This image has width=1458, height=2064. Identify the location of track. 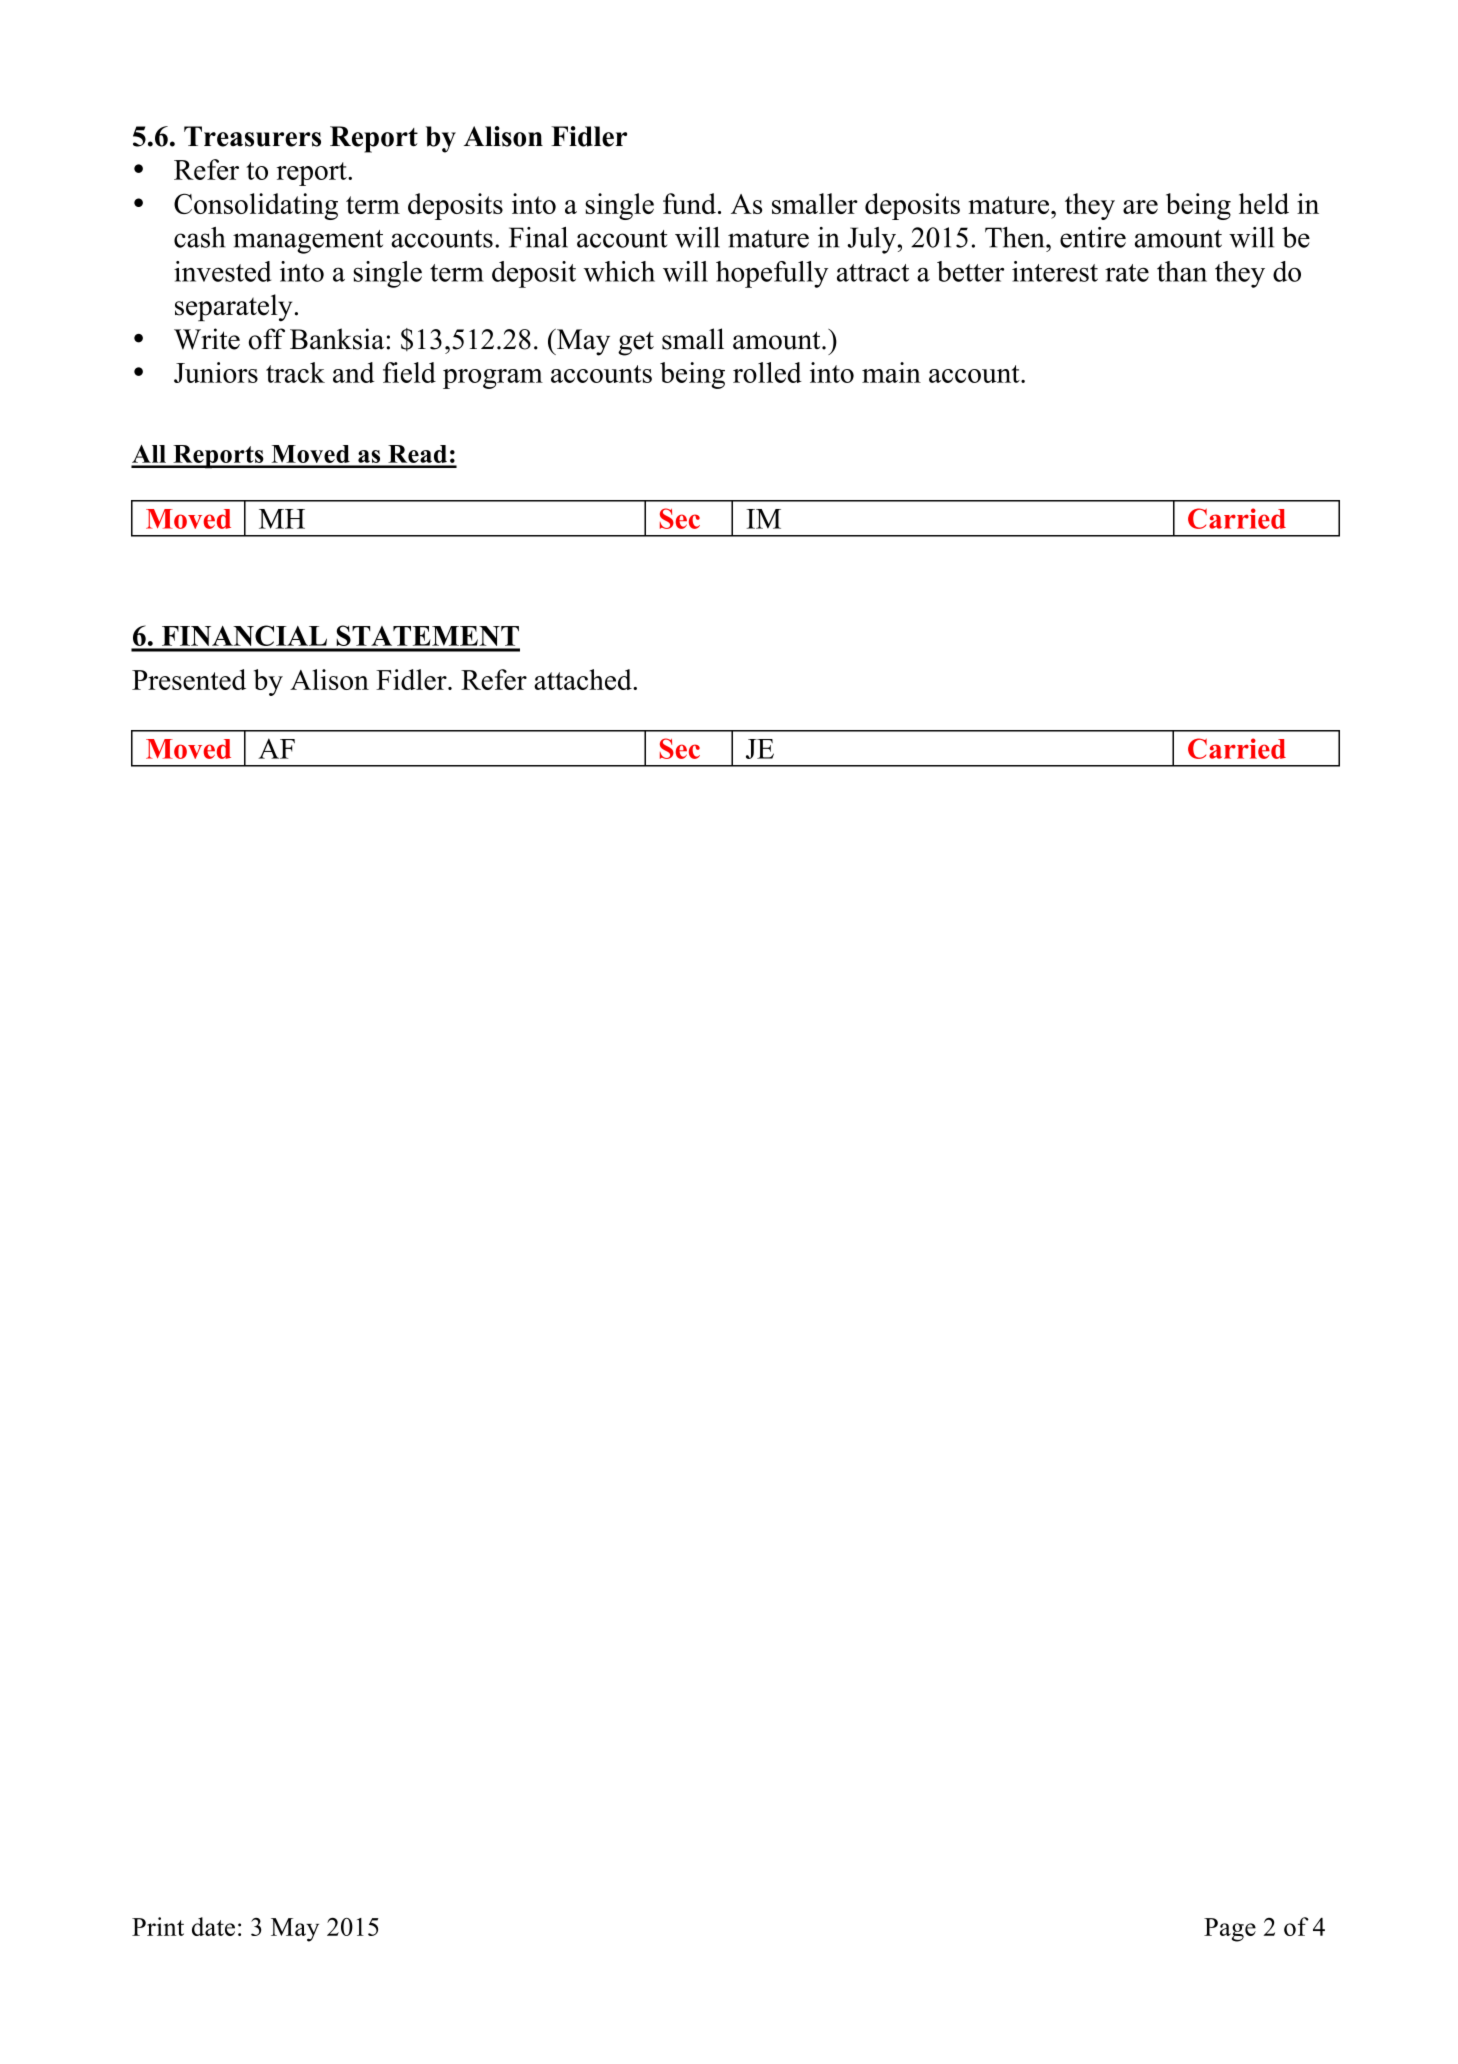
(295, 372).
